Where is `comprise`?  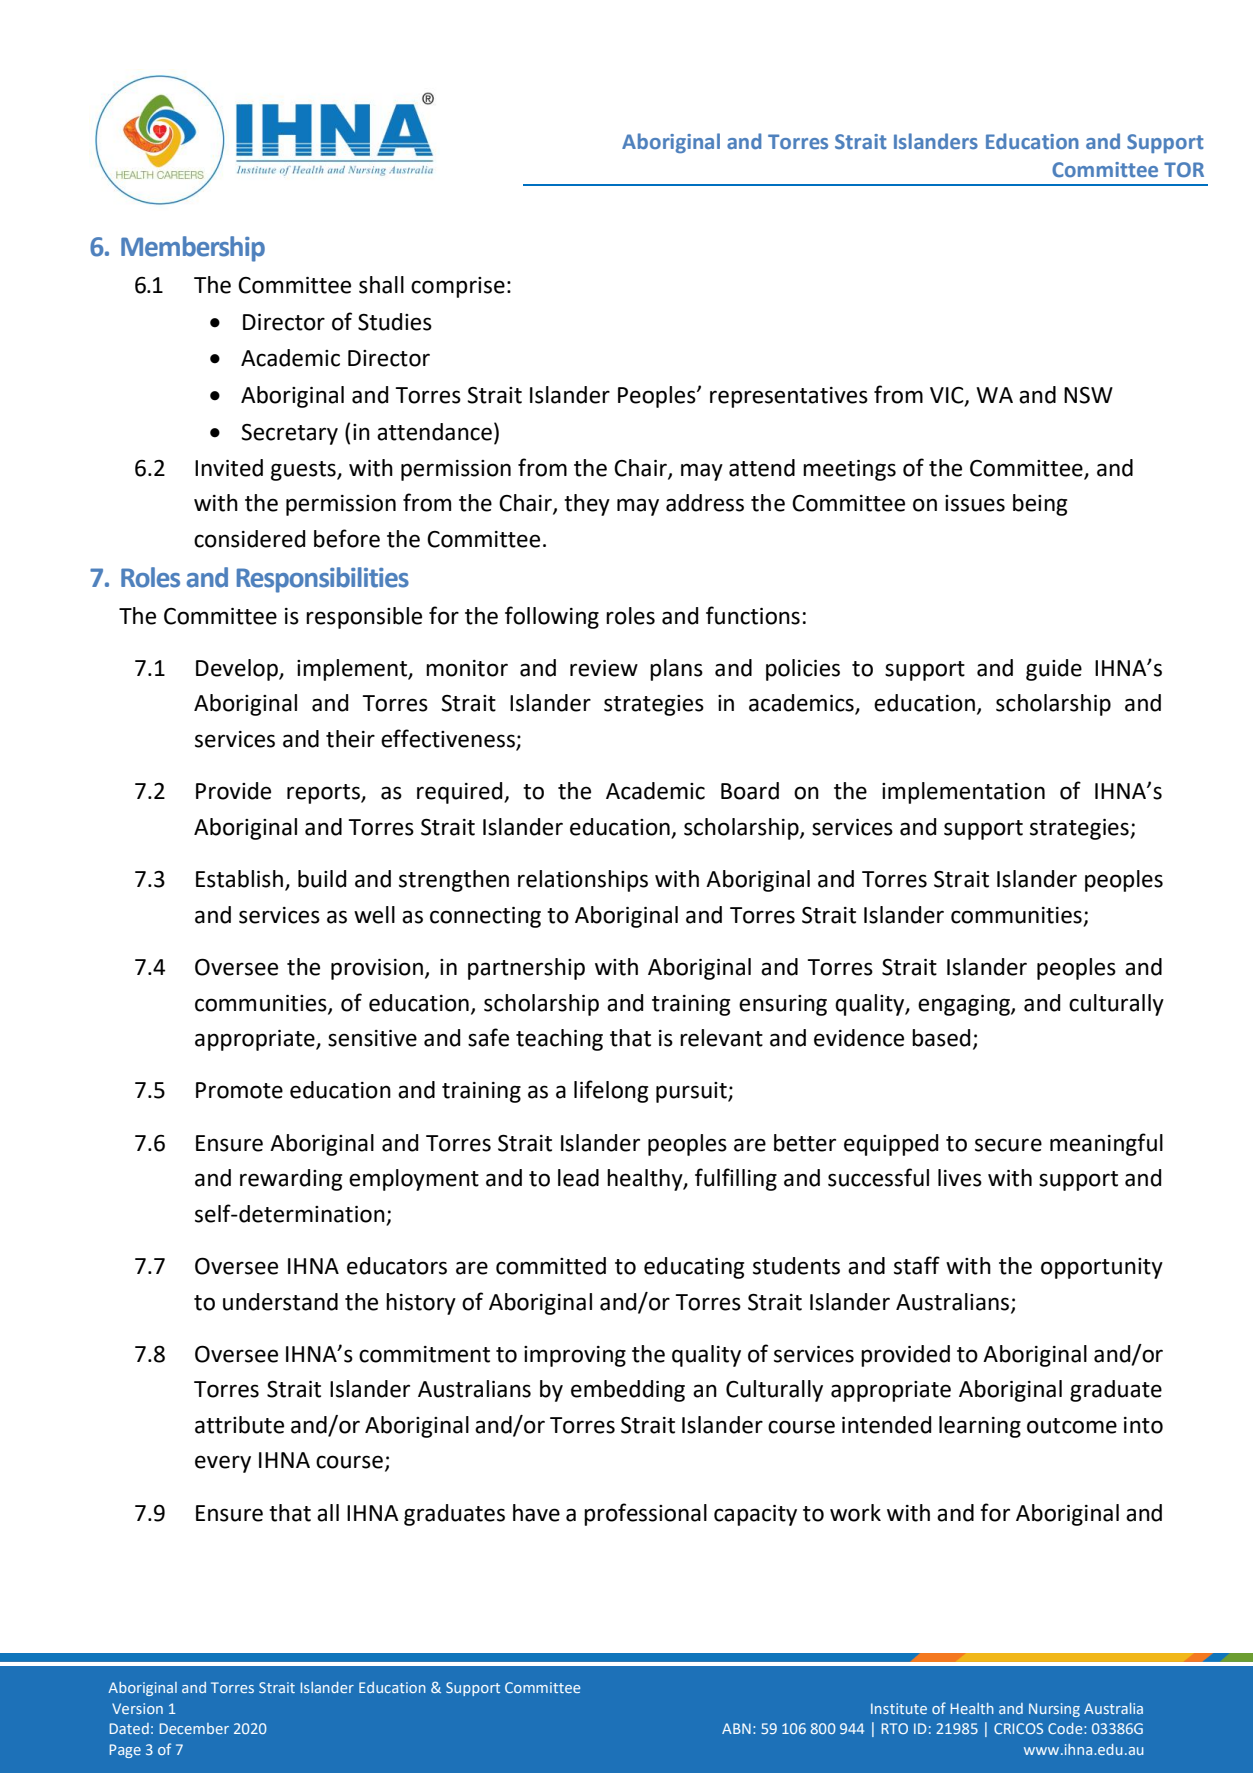
comprise is located at coordinates (458, 287).
